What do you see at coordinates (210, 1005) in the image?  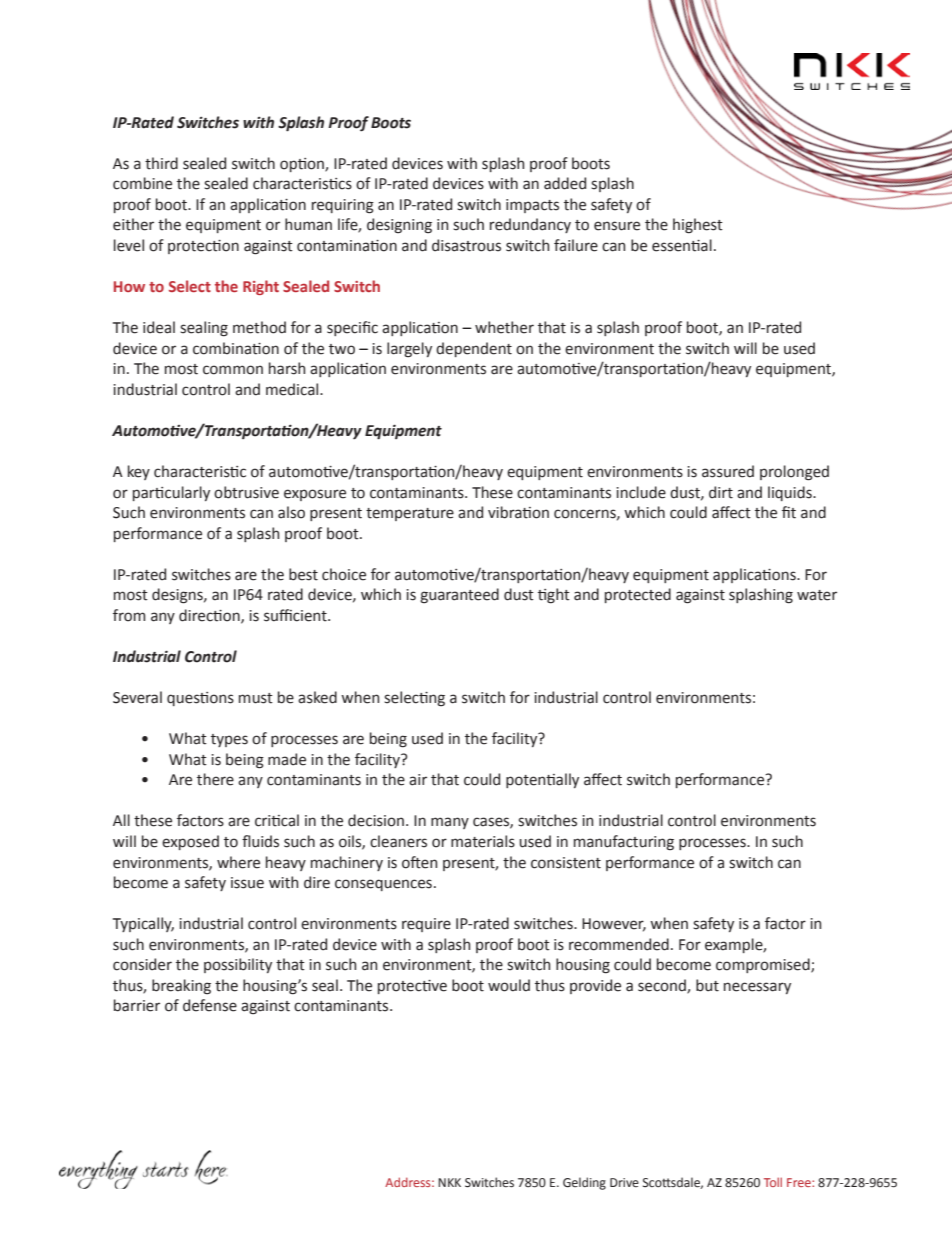 I see `defense` at bounding box center [210, 1005].
